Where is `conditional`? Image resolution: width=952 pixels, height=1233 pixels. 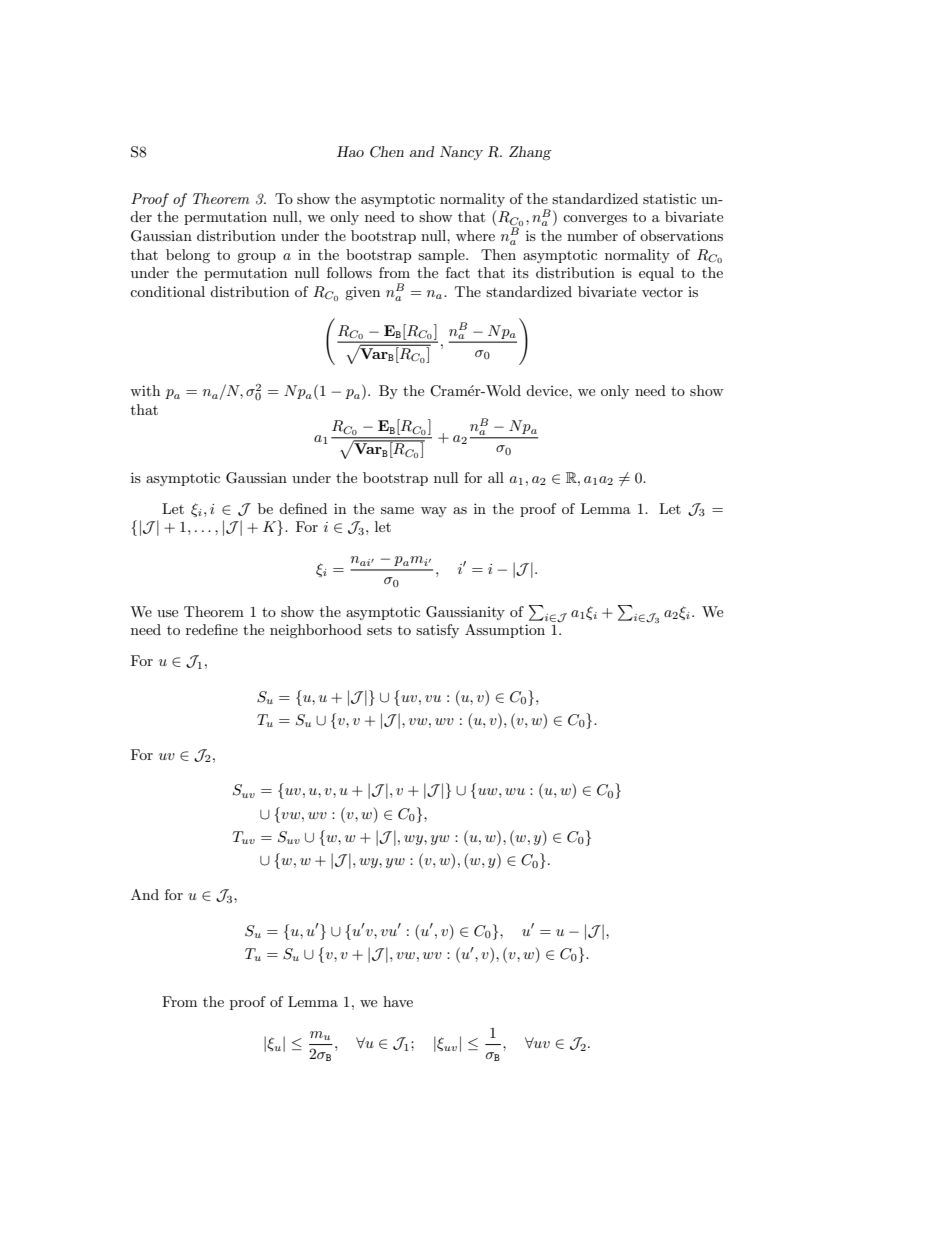
conditional is located at coordinates (167, 291).
